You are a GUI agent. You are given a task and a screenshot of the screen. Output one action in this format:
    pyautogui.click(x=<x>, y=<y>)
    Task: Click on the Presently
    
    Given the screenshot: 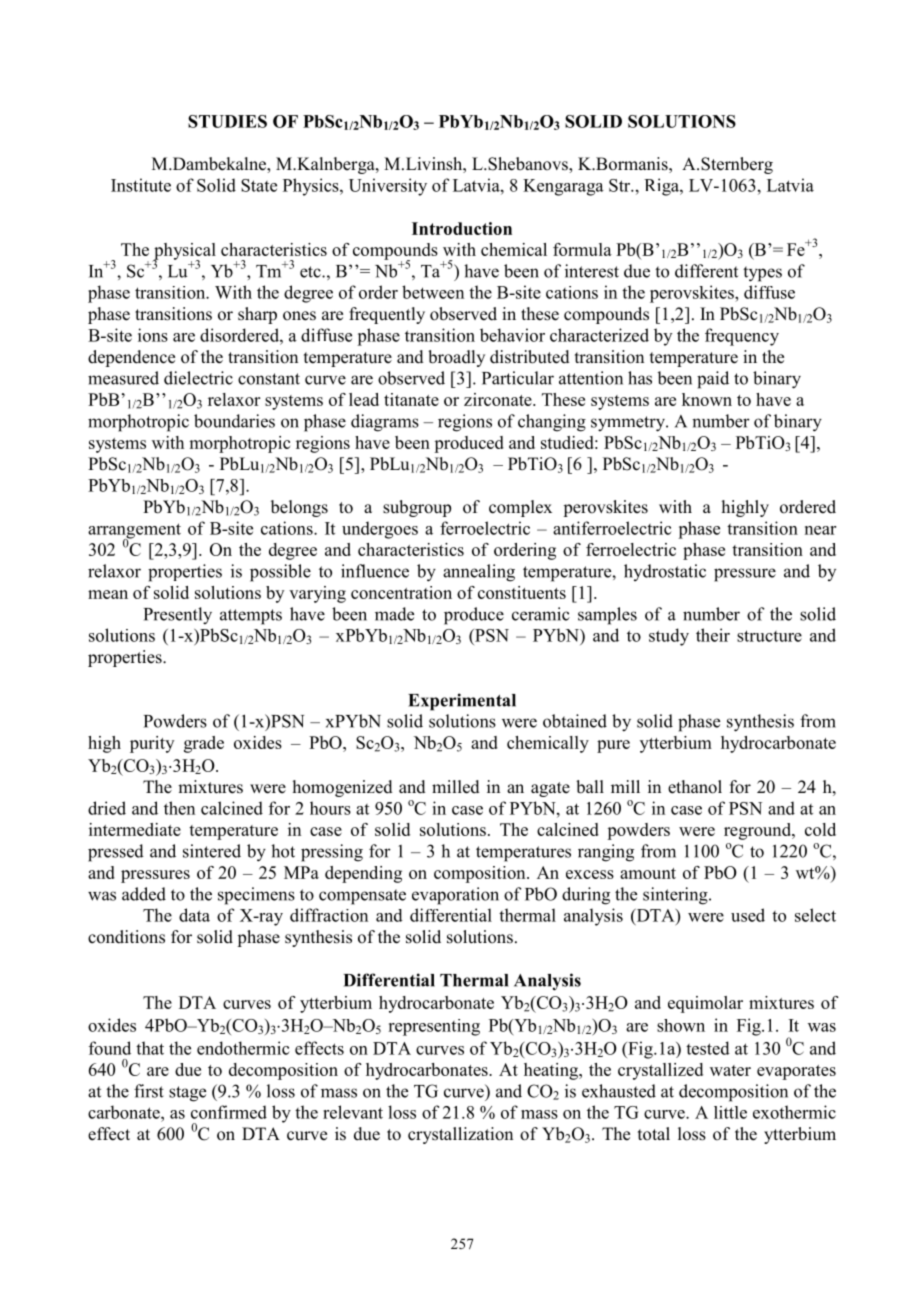 What is the action you would take?
    pyautogui.click(x=178, y=616)
